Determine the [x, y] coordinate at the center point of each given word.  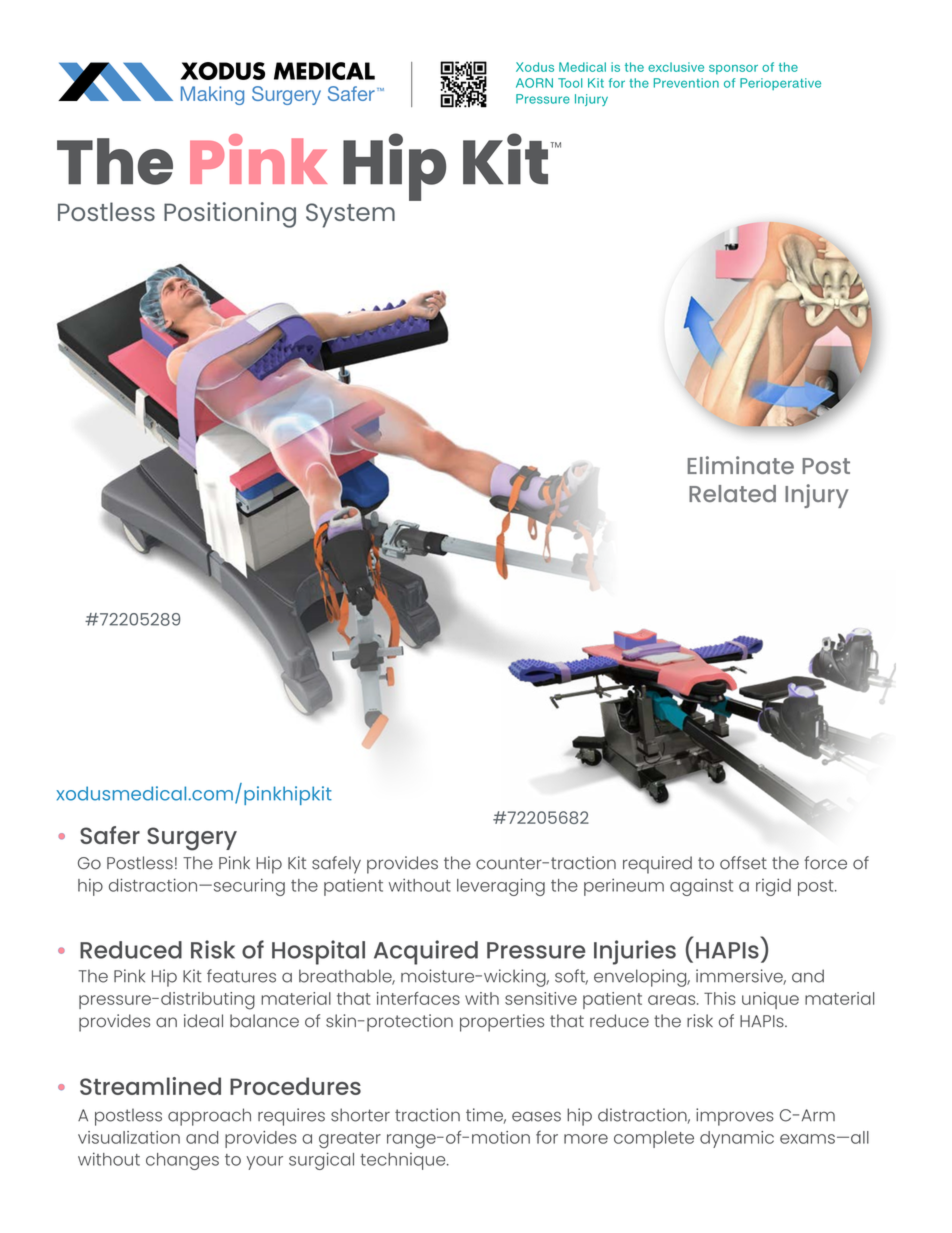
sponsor [733, 70]
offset [743, 863]
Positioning [230, 215]
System [350, 215]
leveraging [501, 887]
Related [732, 493]
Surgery [192, 839]
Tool [570, 83]
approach [209, 1117]
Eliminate [740, 465]
